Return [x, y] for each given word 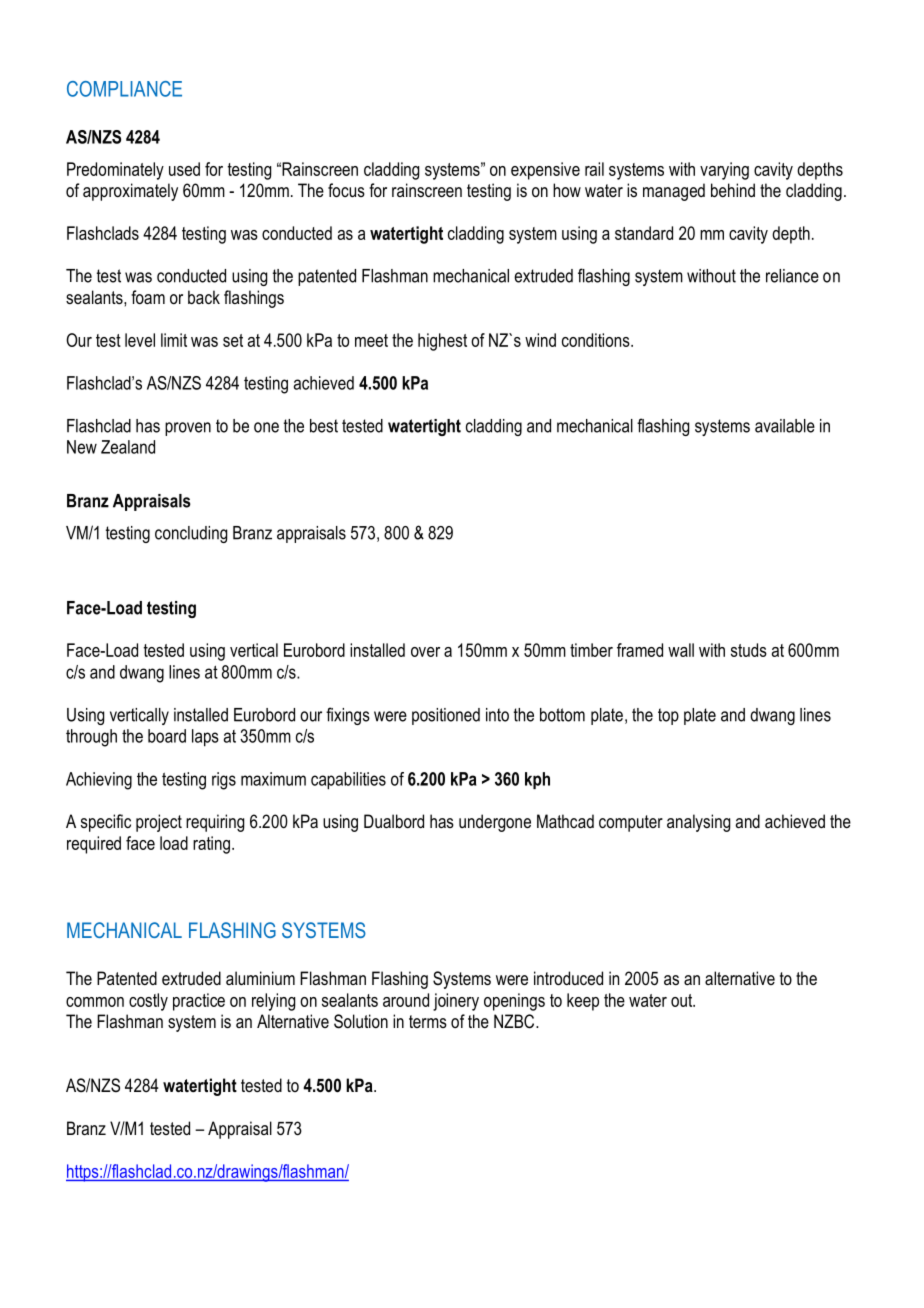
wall [681, 650]
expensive [545, 171]
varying [724, 171]
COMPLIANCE [124, 89]
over [425, 652]
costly [148, 1002]
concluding [191, 534]
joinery [456, 1002]
